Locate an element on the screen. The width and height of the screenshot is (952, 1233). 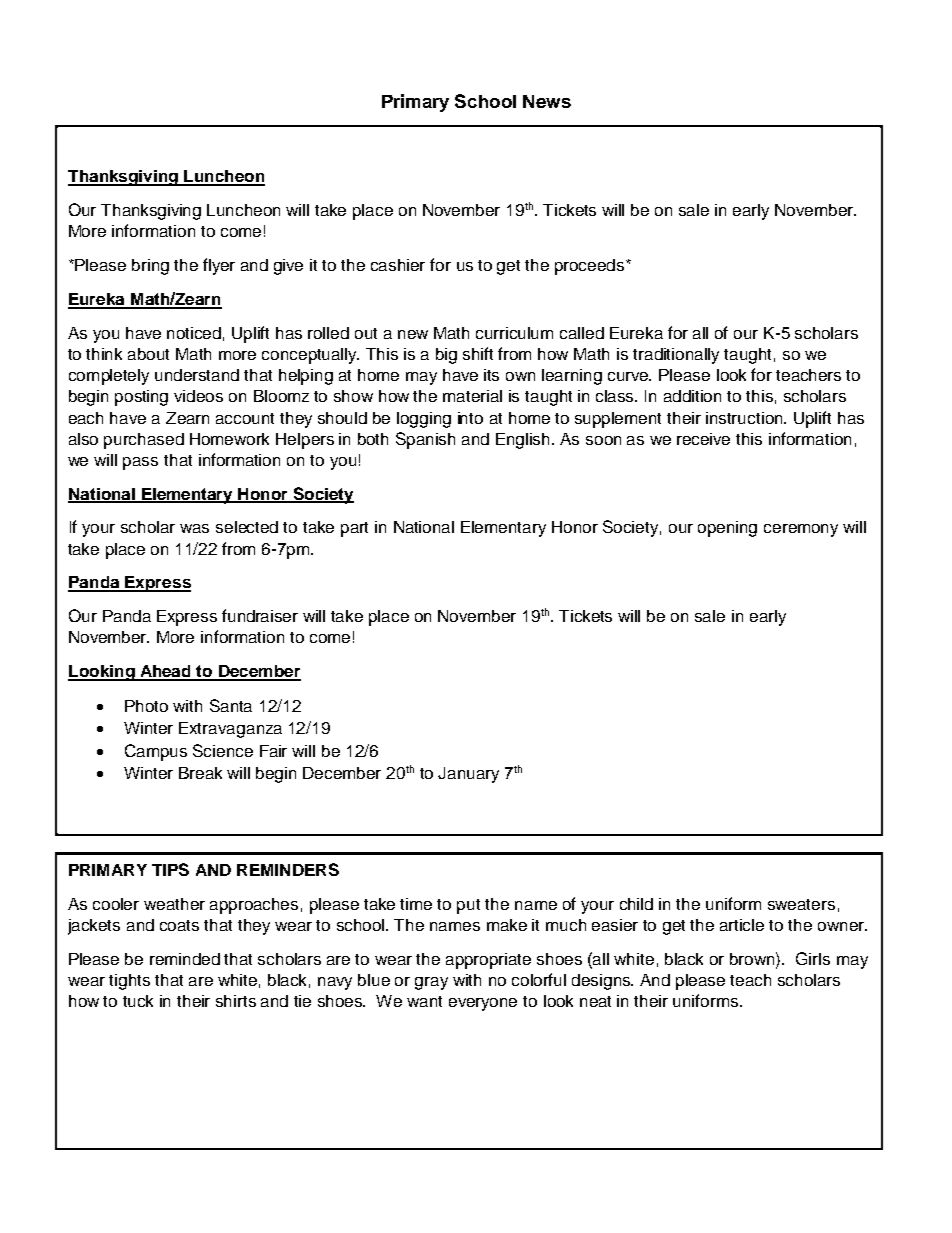
bring is located at coordinates (150, 267).
